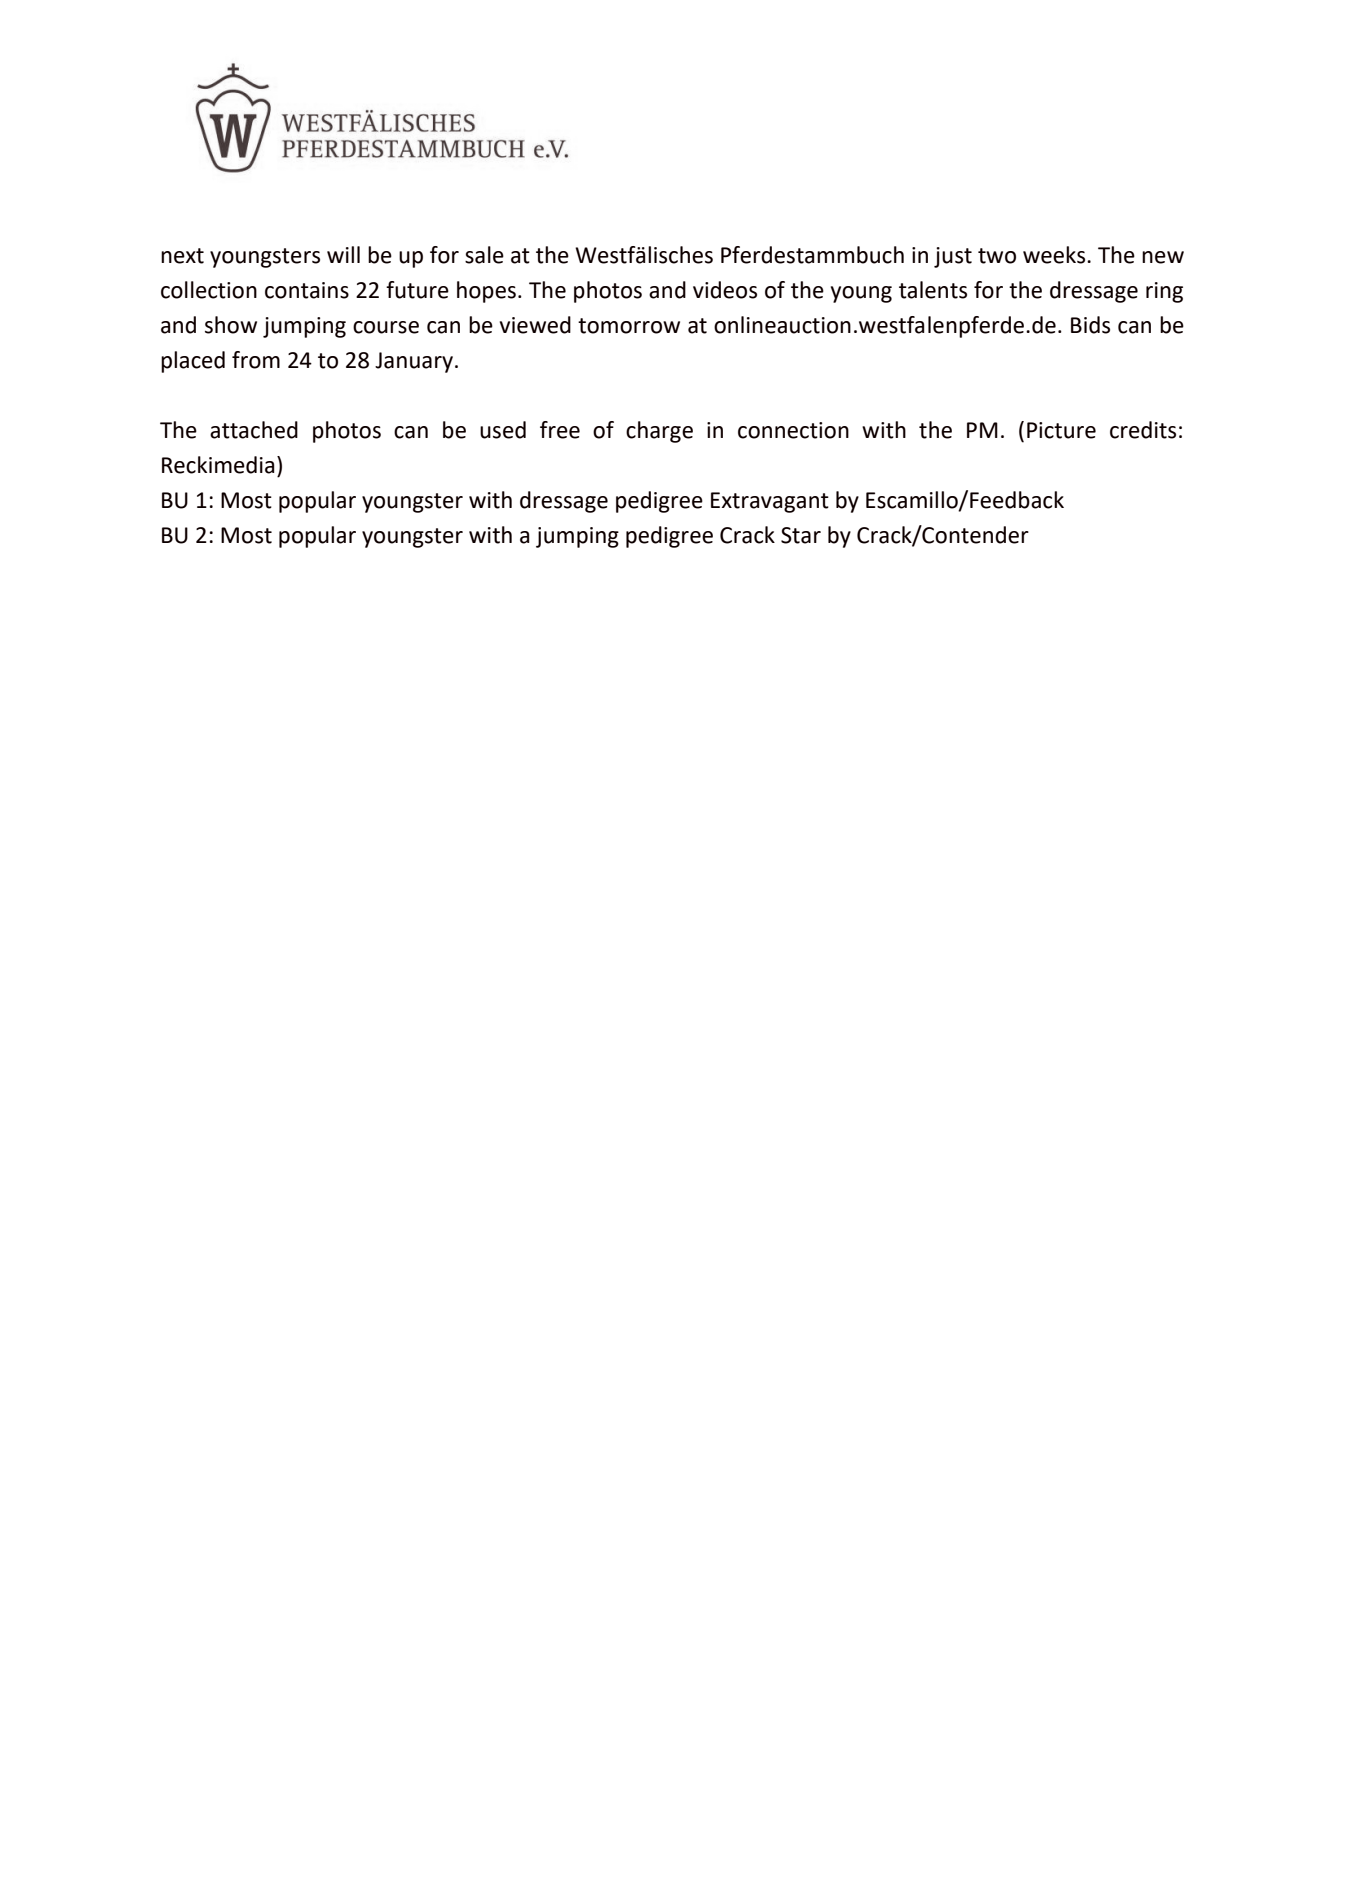 This screenshot has height=1902, width=1345. I want to click on will, so click(343, 254).
